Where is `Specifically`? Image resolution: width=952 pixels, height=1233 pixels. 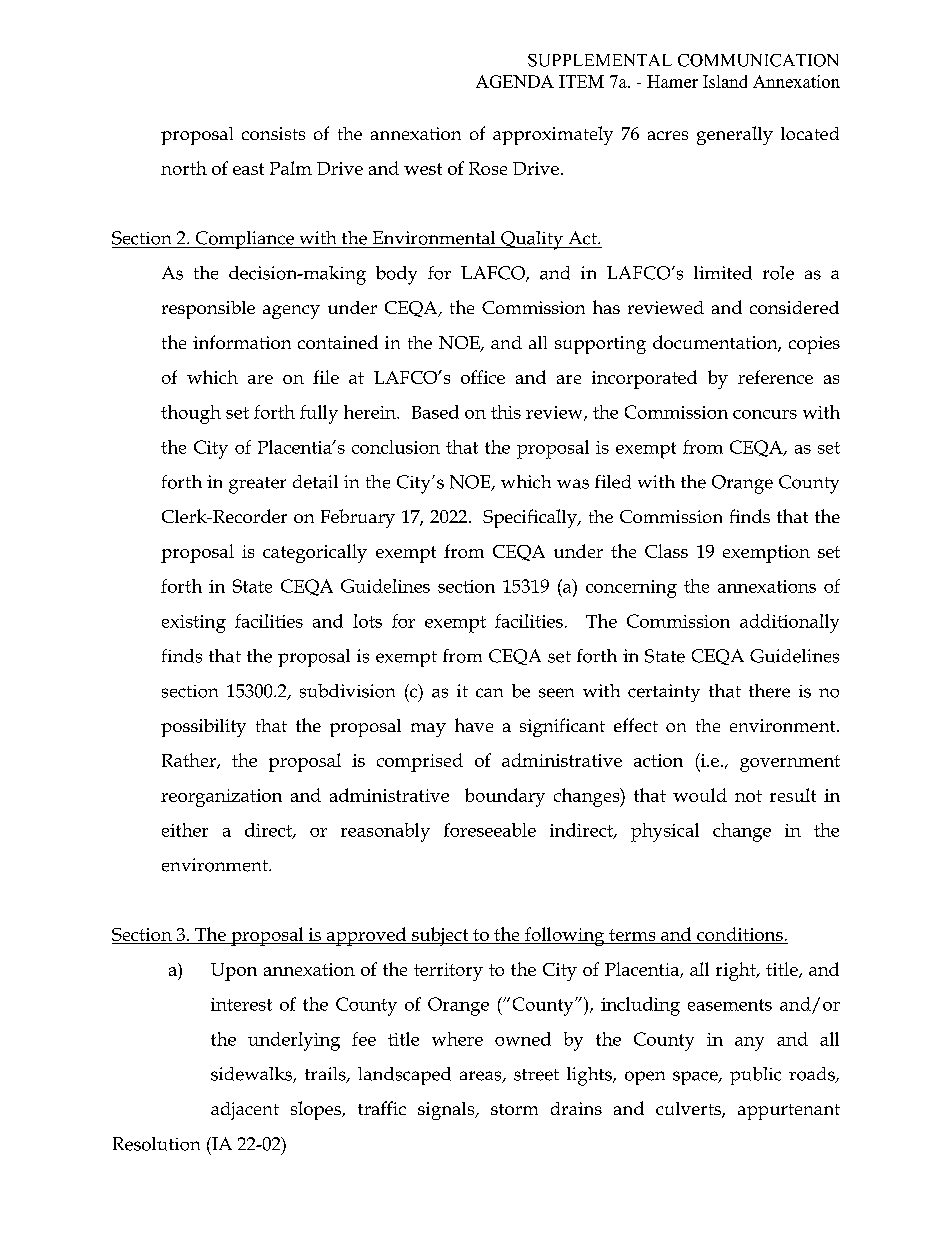 Specifically is located at coordinates (531, 518).
